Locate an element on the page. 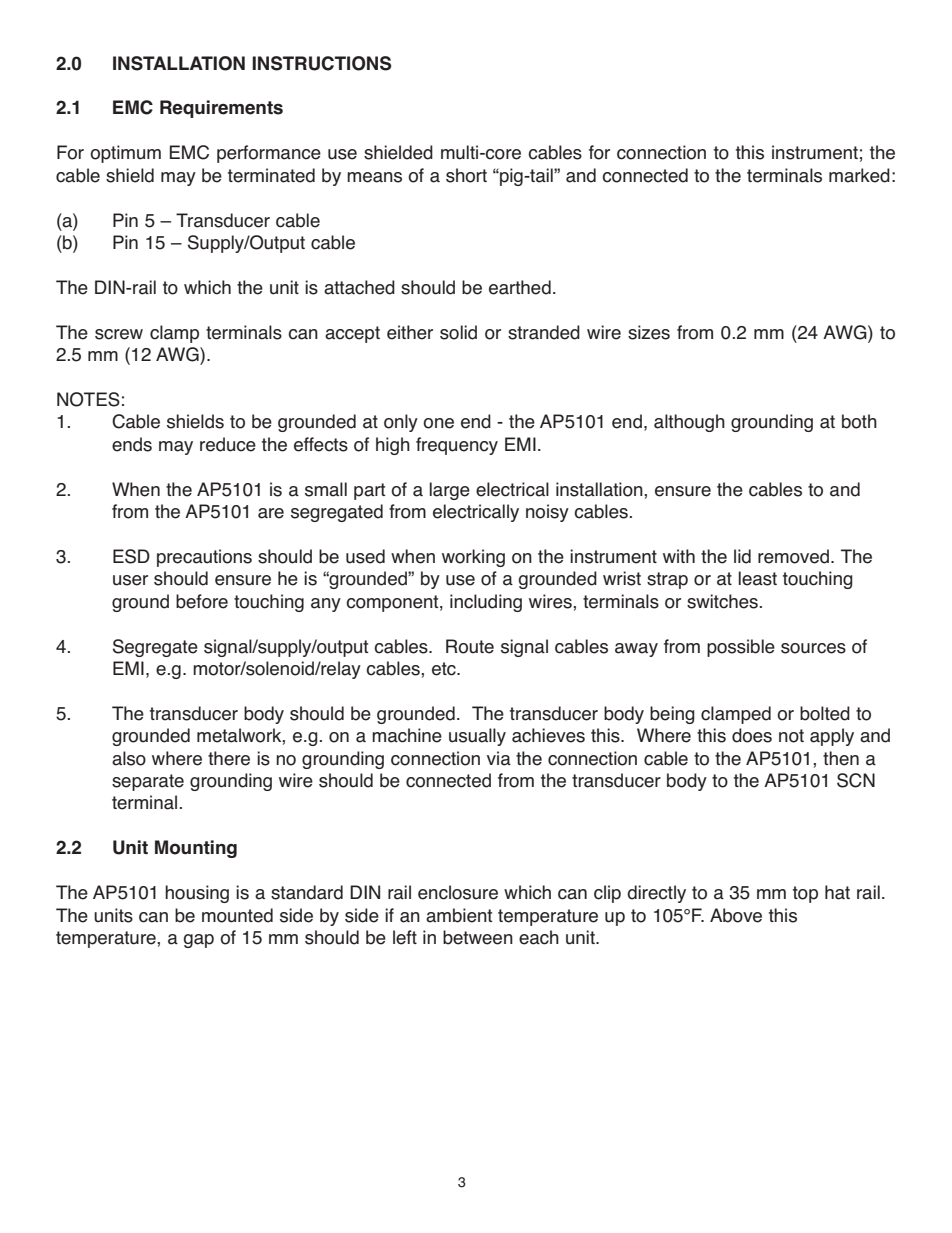 The image size is (952, 1233). short is located at coordinates (466, 175).
